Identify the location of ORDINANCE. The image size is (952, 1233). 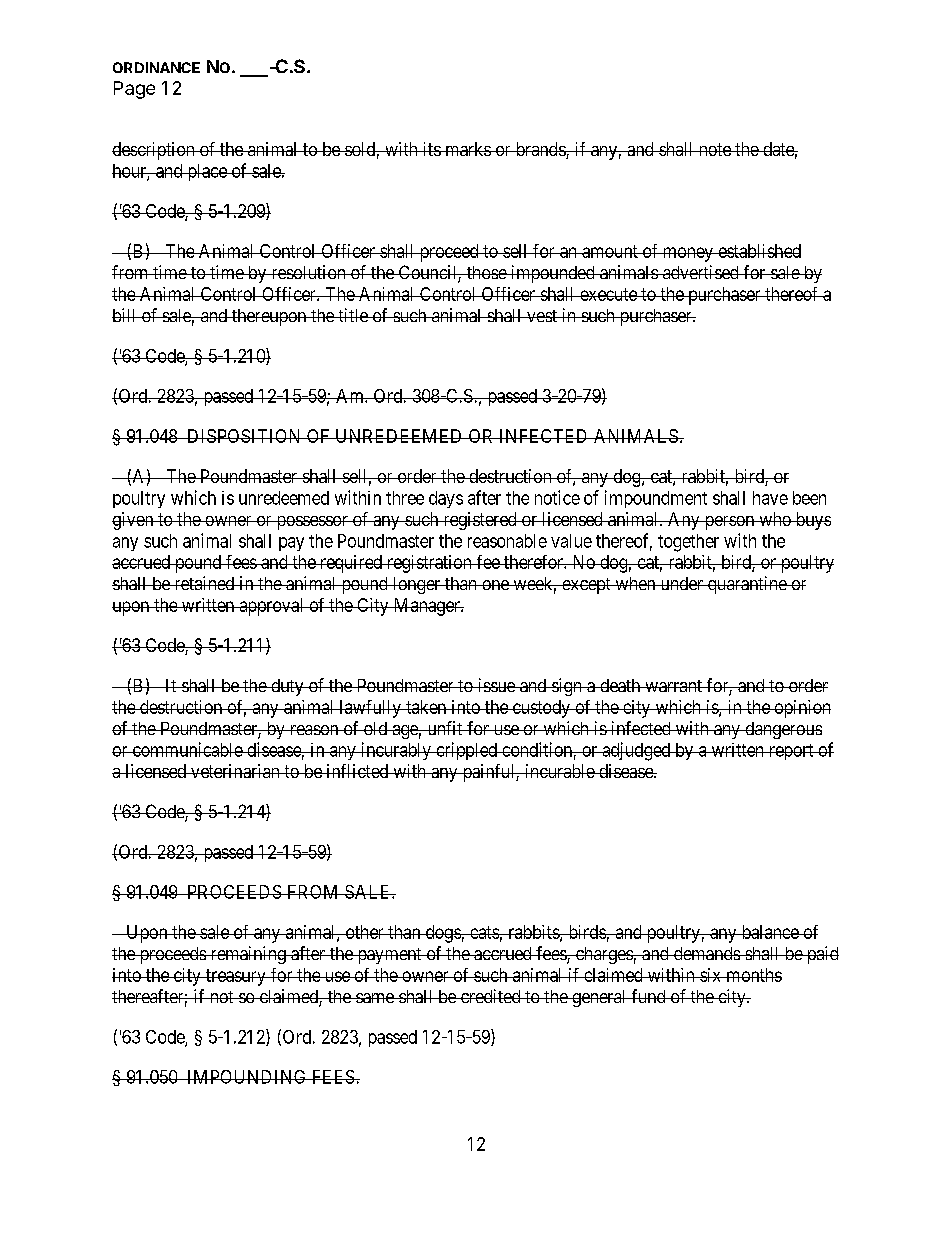
(156, 67).
